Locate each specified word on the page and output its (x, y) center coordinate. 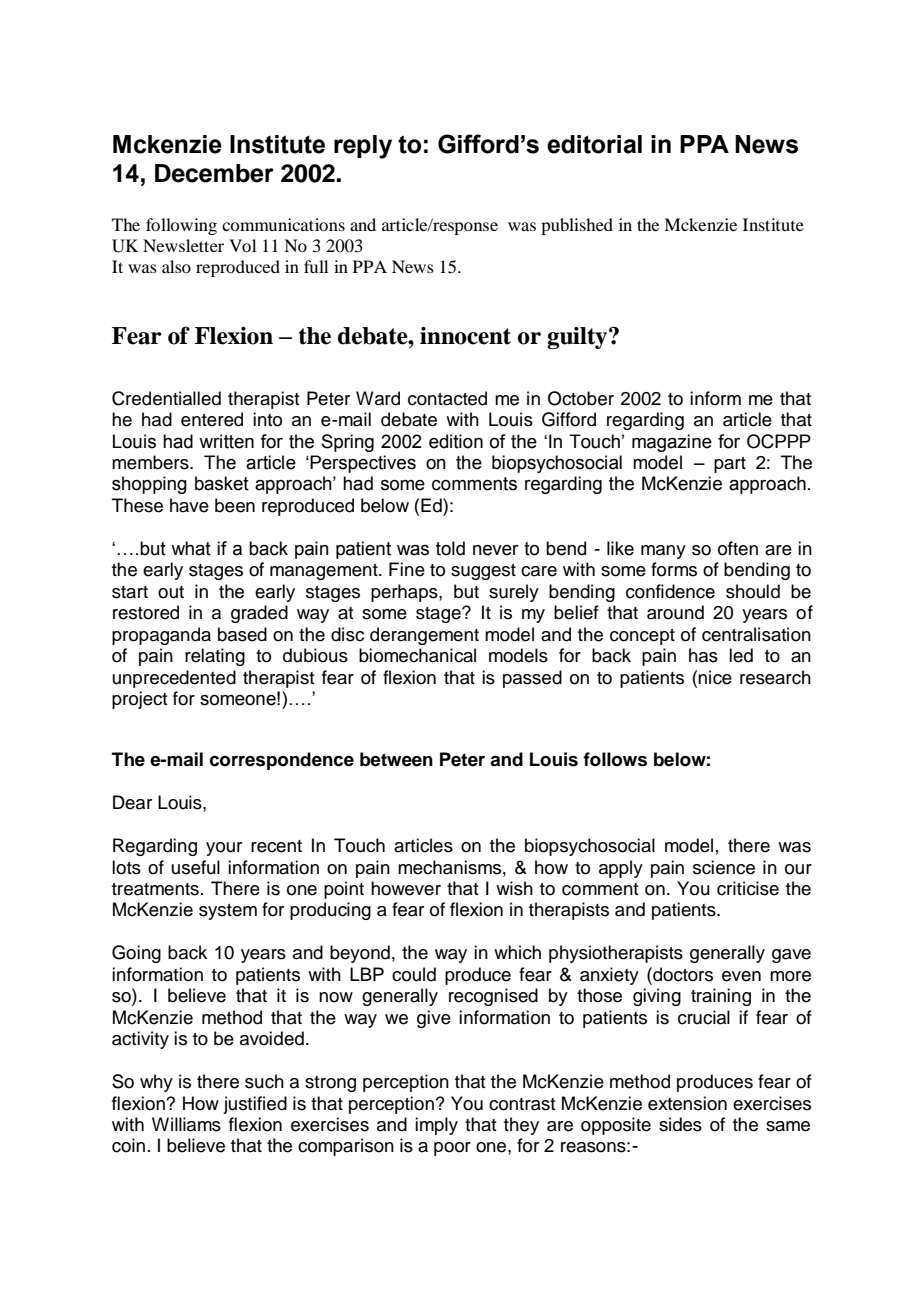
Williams (186, 1124)
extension (687, 1103)
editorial (594, 144)
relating (215, 657)
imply (436, 1126)
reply (363, 147)
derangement (424, 636)
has (703, 655)
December (214, 173)
